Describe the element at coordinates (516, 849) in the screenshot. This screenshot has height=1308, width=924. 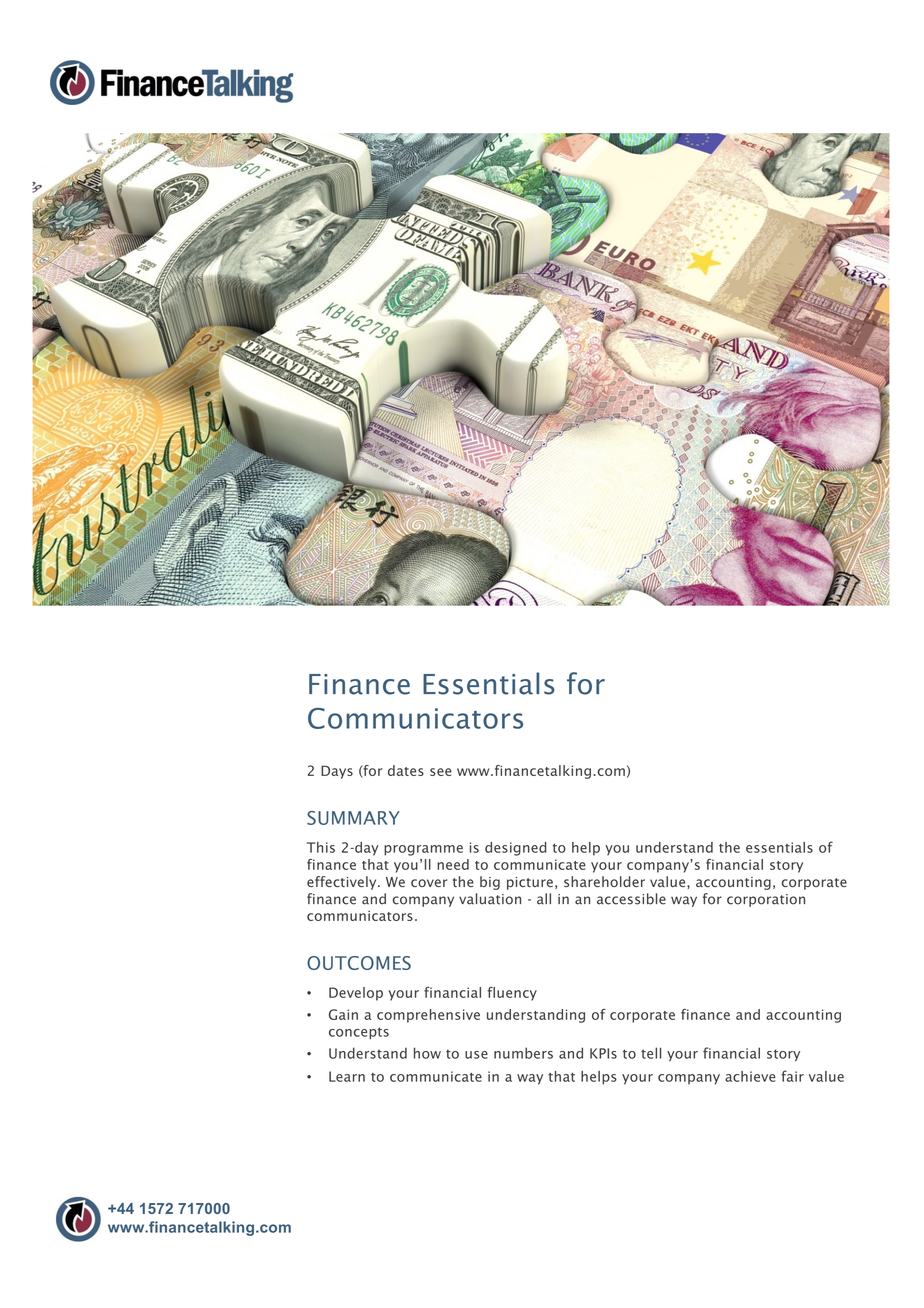
I see `designed` at that location.
